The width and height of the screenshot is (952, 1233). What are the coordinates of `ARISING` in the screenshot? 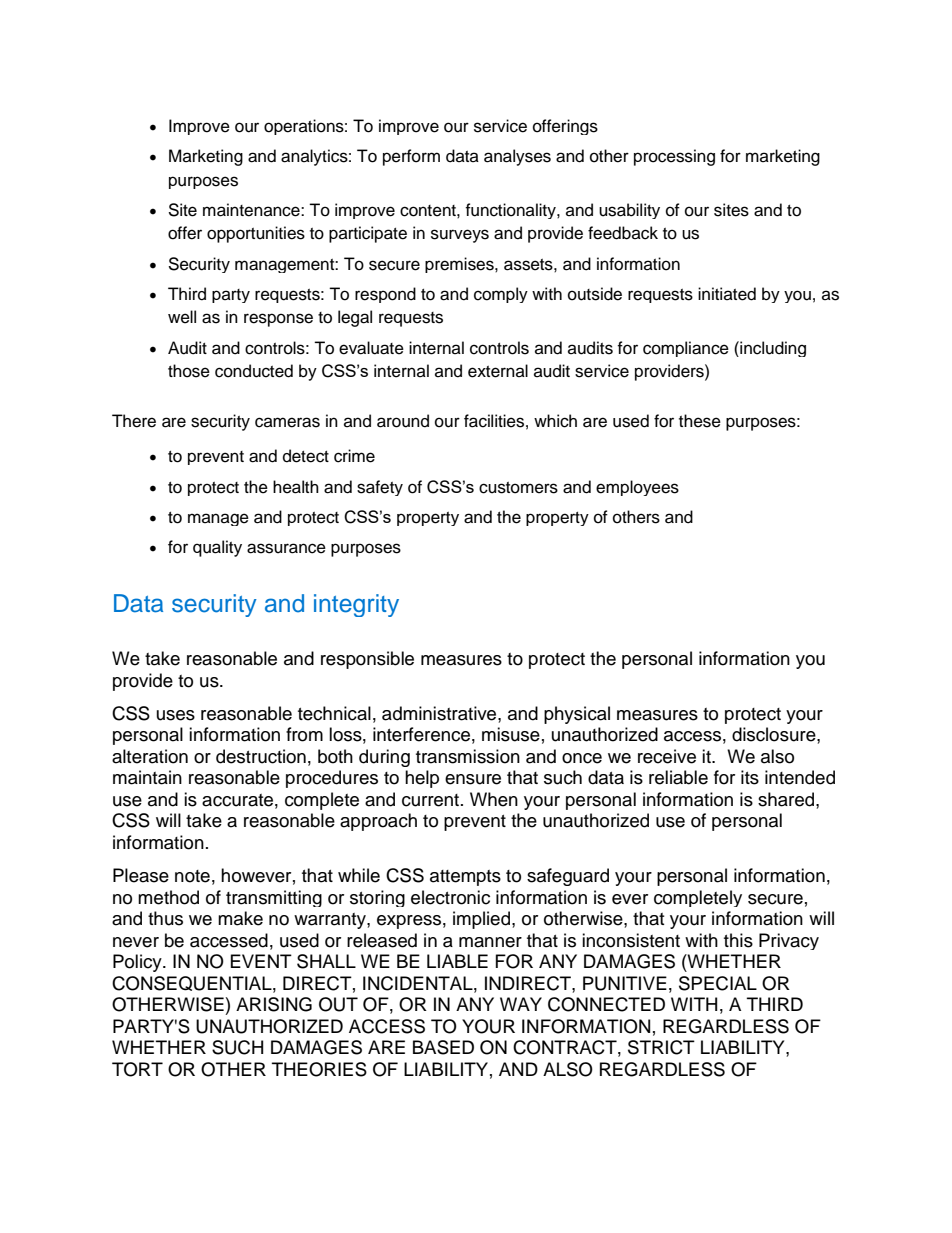 It's located at (274, 1004).
